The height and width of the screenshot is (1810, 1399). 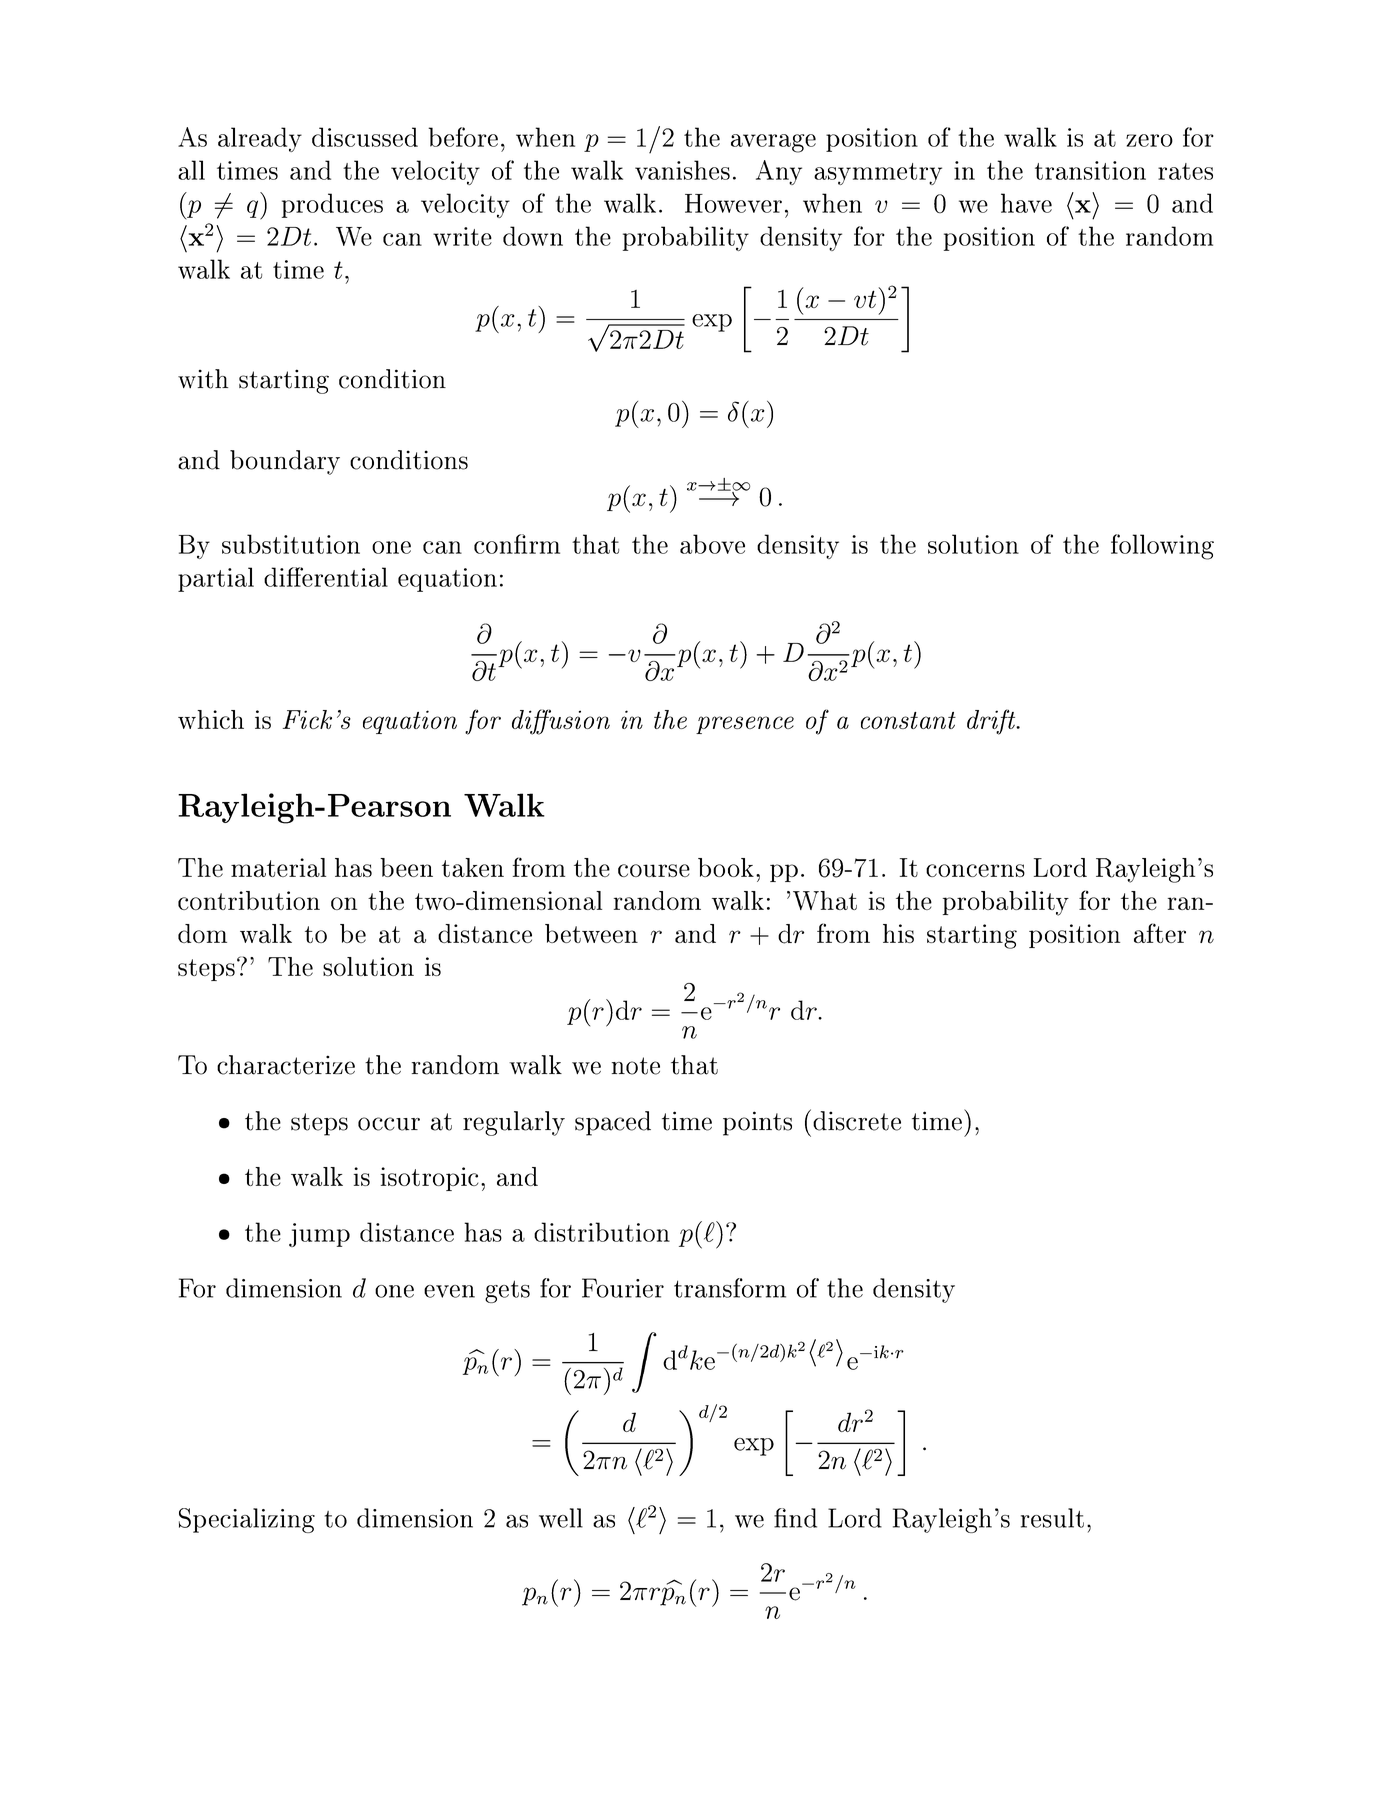 What do you see at coordinates (1162, 547) in the screenshot?
I see `following` at bounding box center [1162, 547].
